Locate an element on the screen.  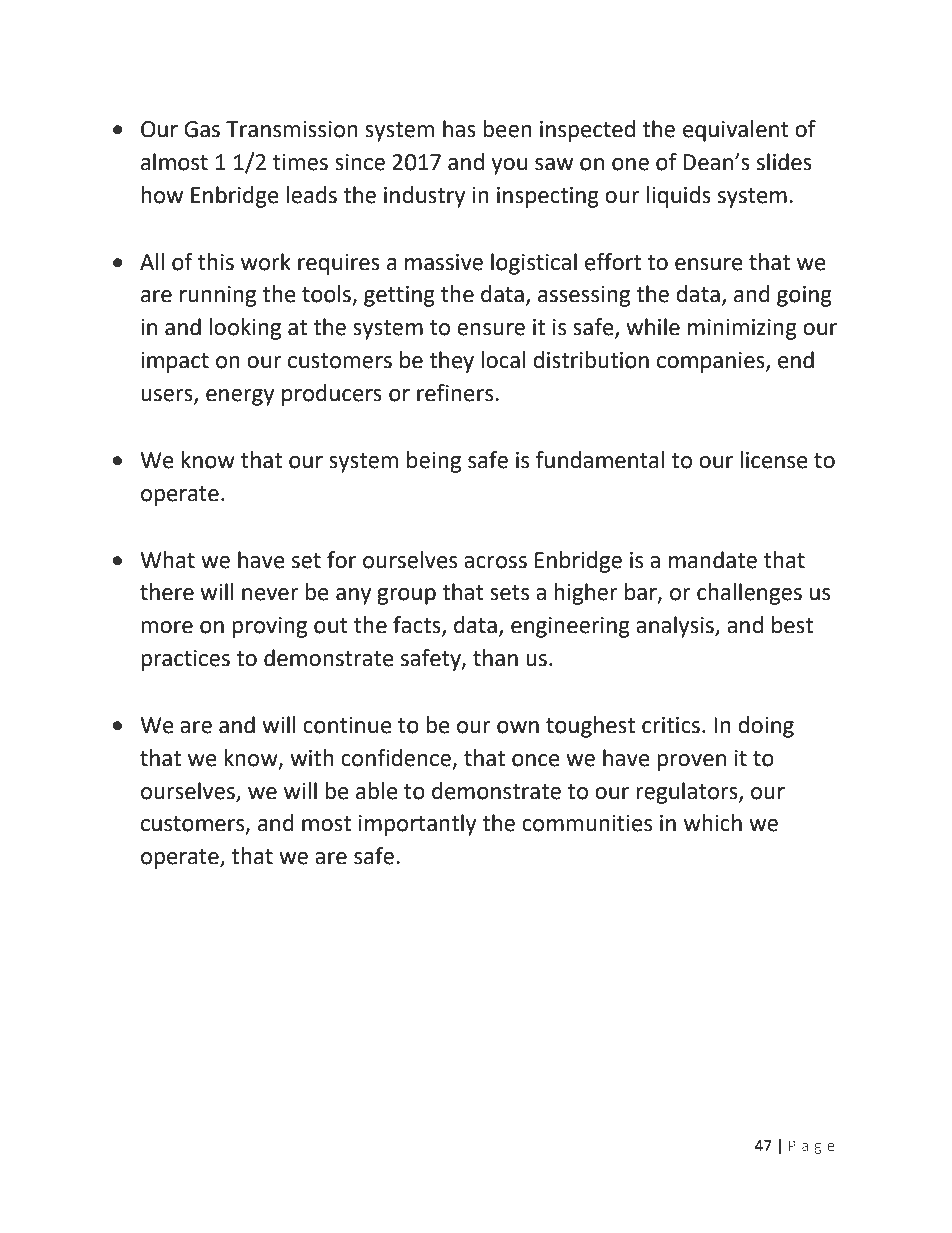
equivalent is located at coordinates (736, 131).
